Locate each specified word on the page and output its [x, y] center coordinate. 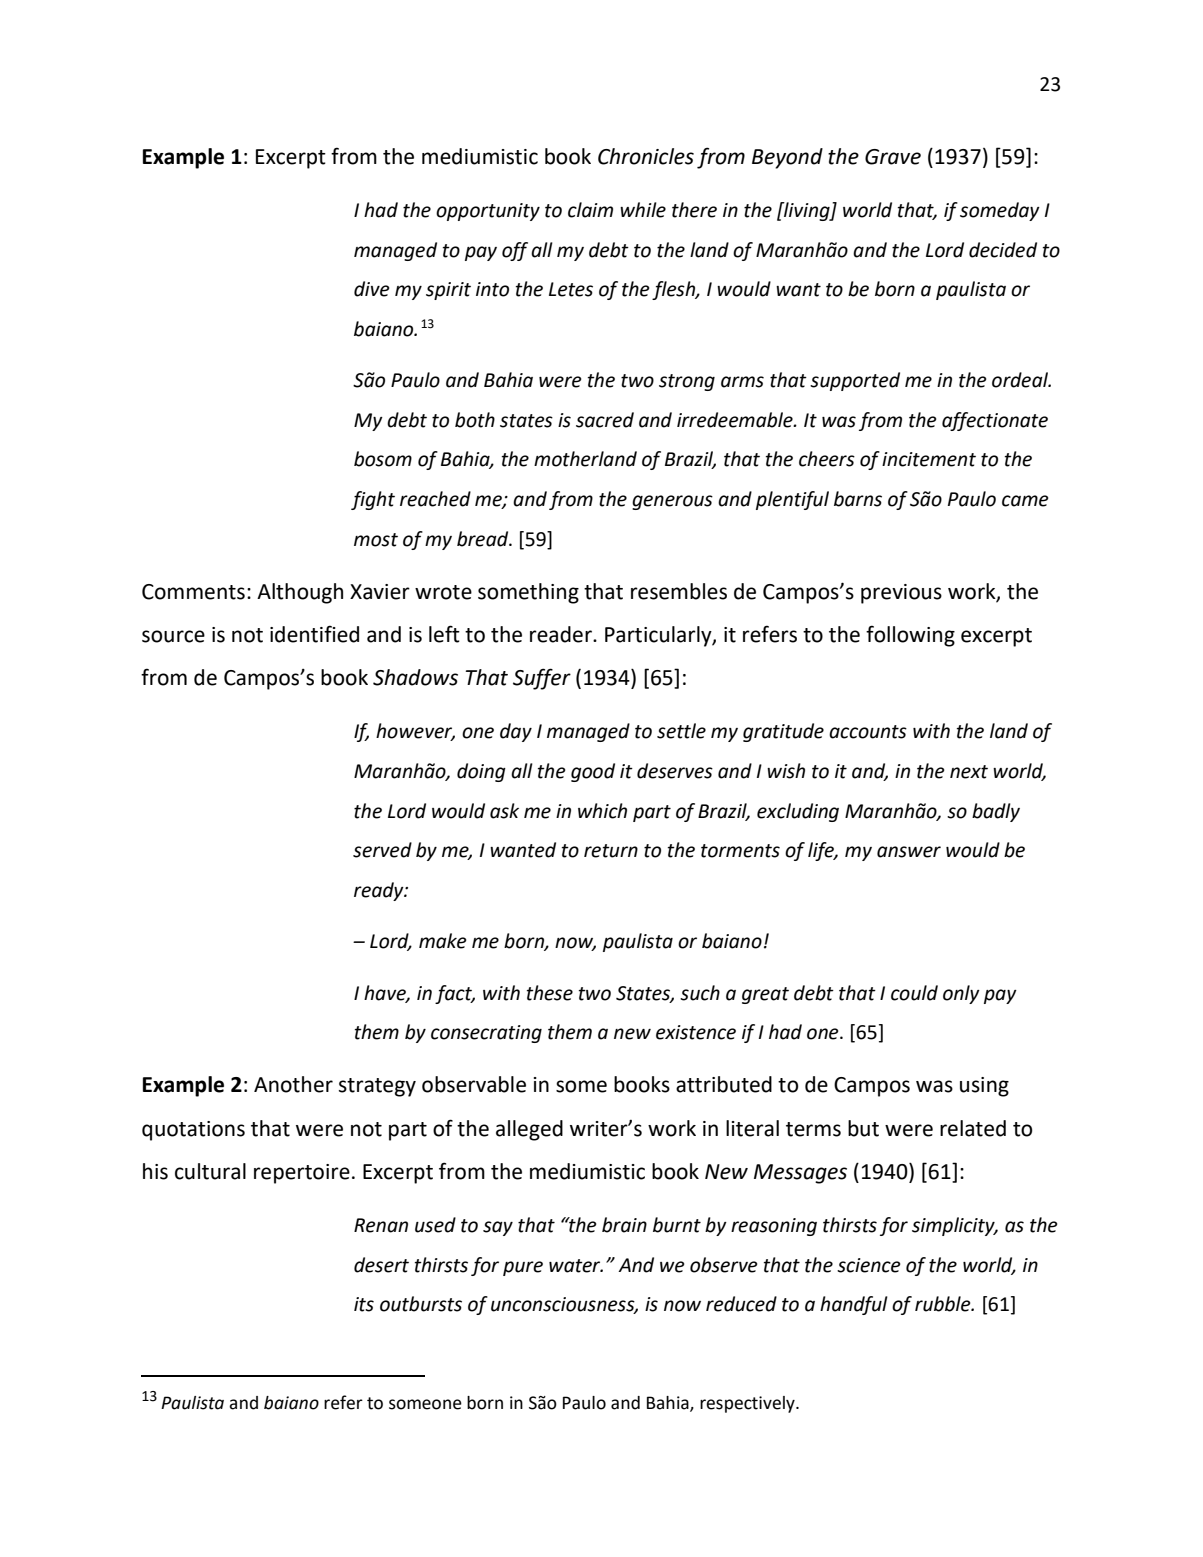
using [984, 1087]
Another [293, 1084]
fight [373, 500]
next [969, 772]
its [364, 1304]
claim [590, 210]
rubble [944, 1304]
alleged [529, 1130]
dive [372, 289]
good [593, 772]
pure [523, 1268]
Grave [893, 157]
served [382, 850]
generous [672, 502]
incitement [929, 459]
